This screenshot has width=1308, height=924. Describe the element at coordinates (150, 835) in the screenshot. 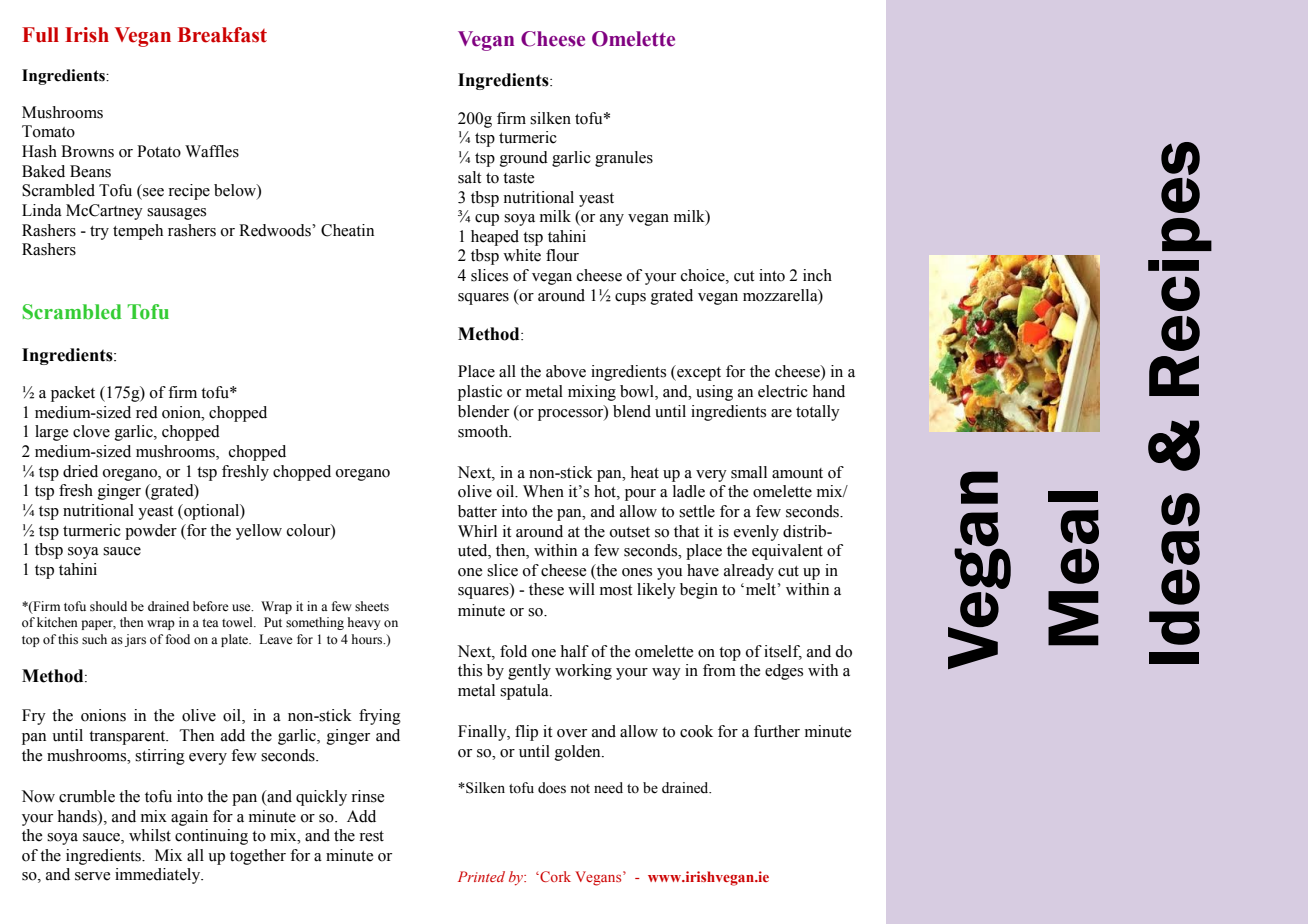

I see `whilst` at that location.
